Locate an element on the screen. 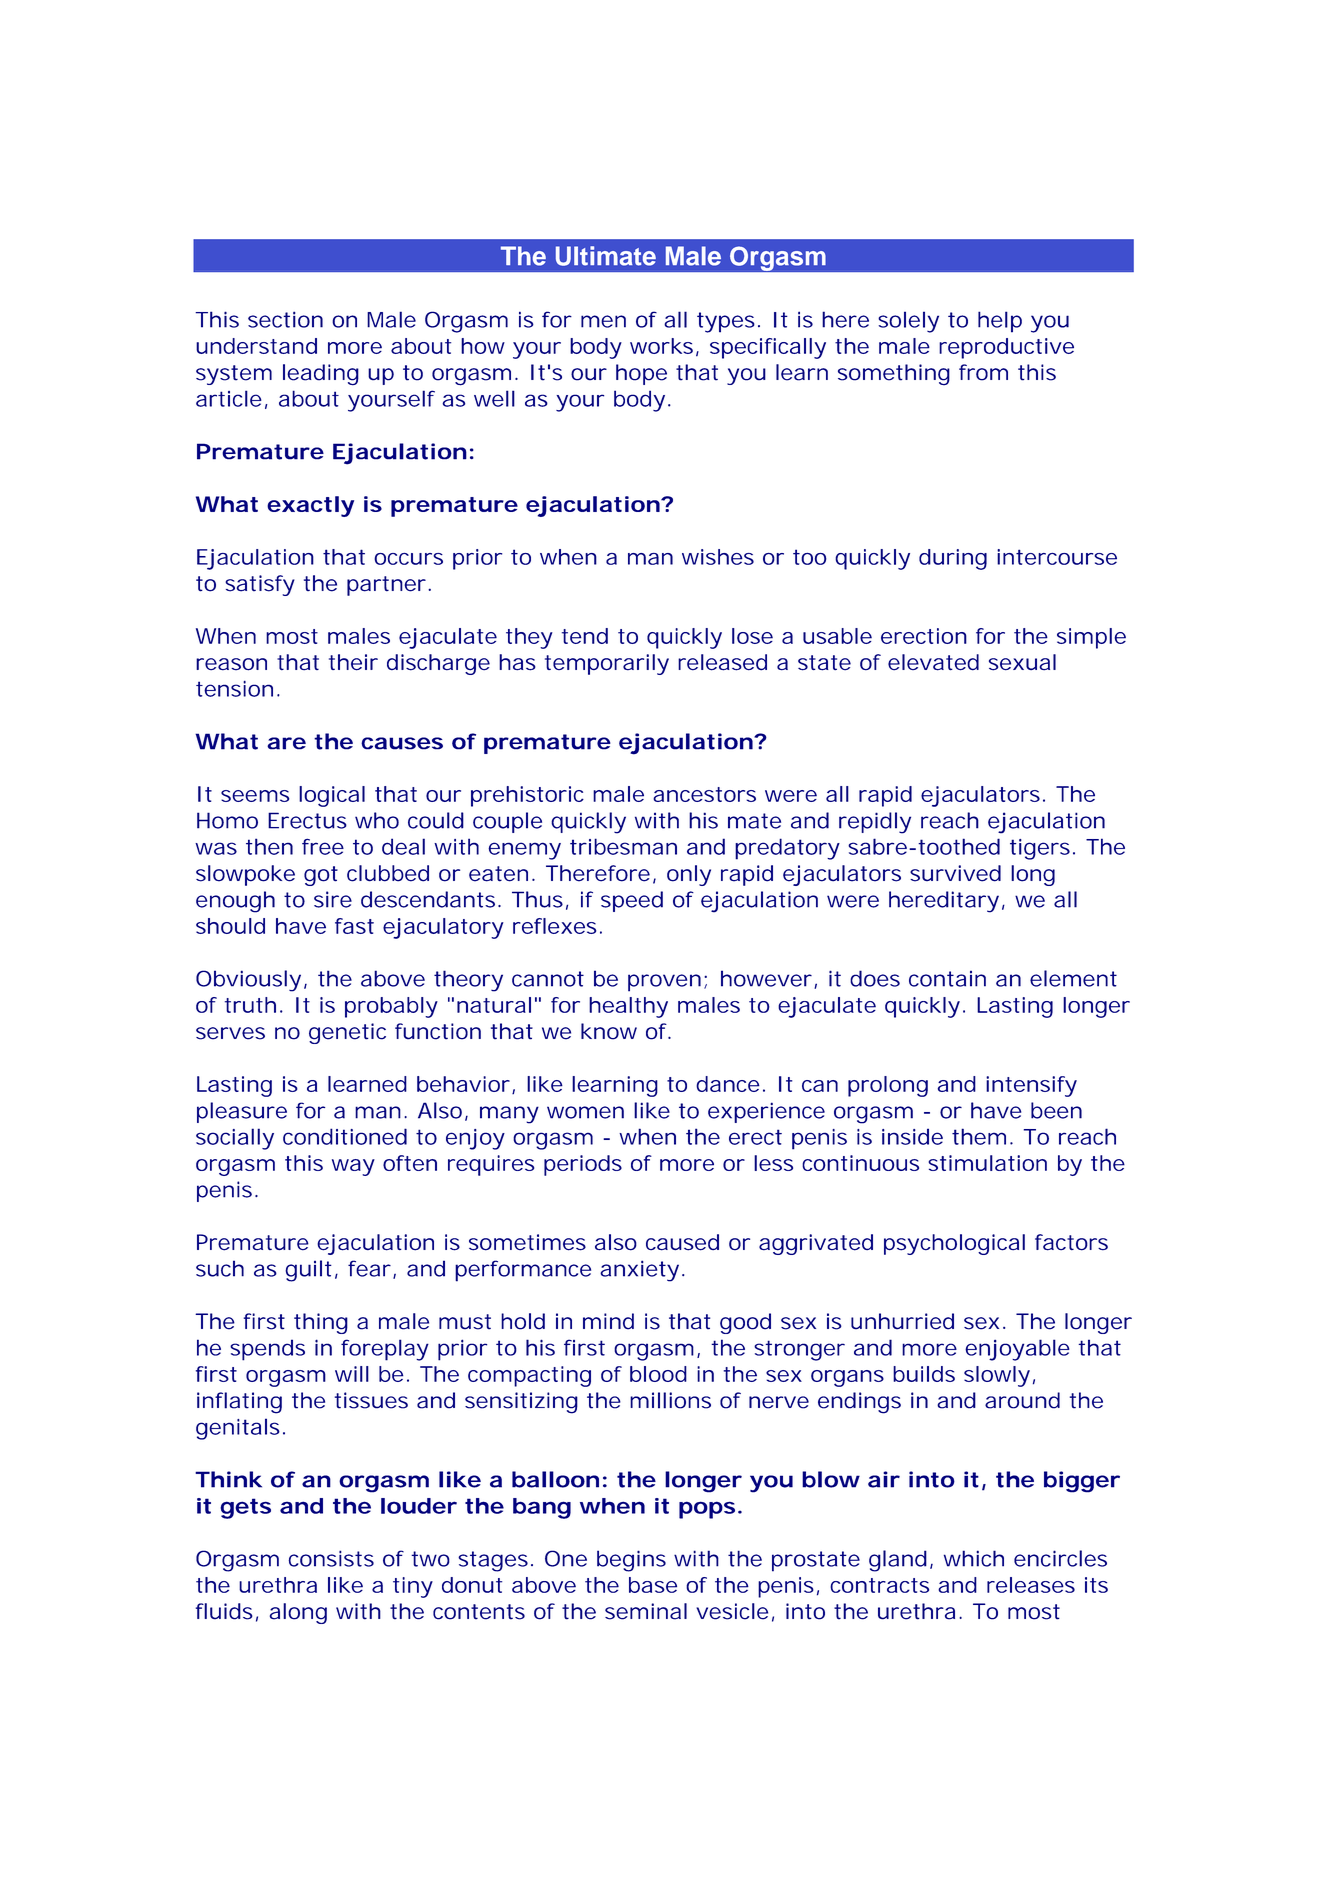 This screenshot has height=1878, width=1327. reproductive is located at coordinates (1006, 348).
